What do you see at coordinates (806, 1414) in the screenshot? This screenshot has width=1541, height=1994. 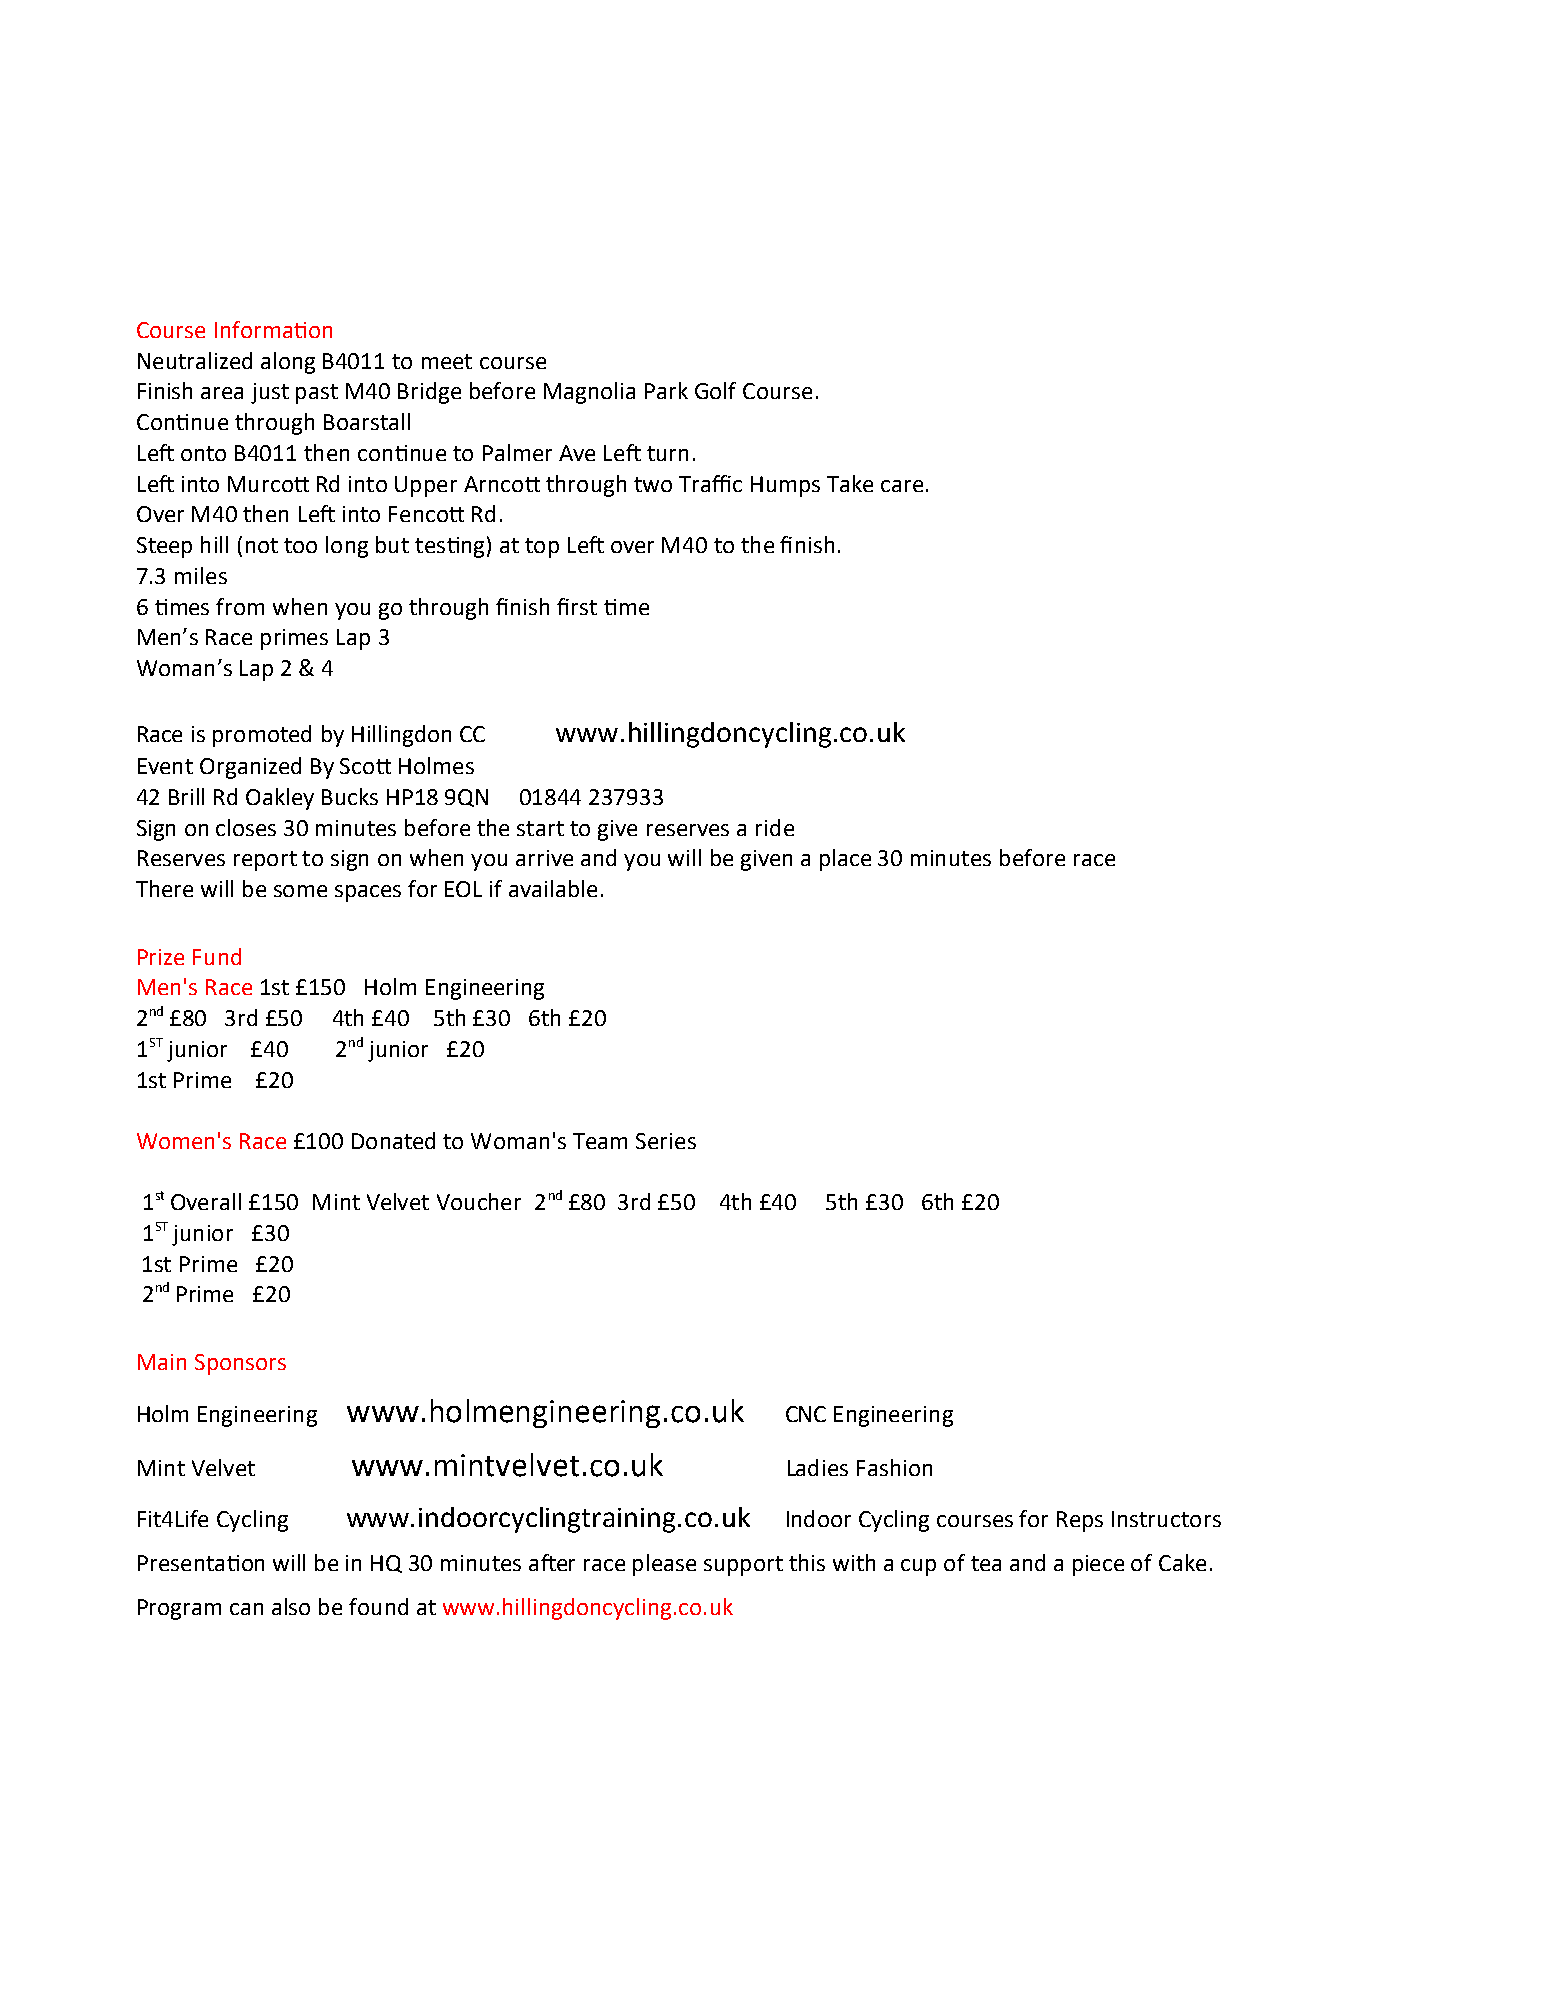 I see `CNC` at bounding box center [806, 1414].
